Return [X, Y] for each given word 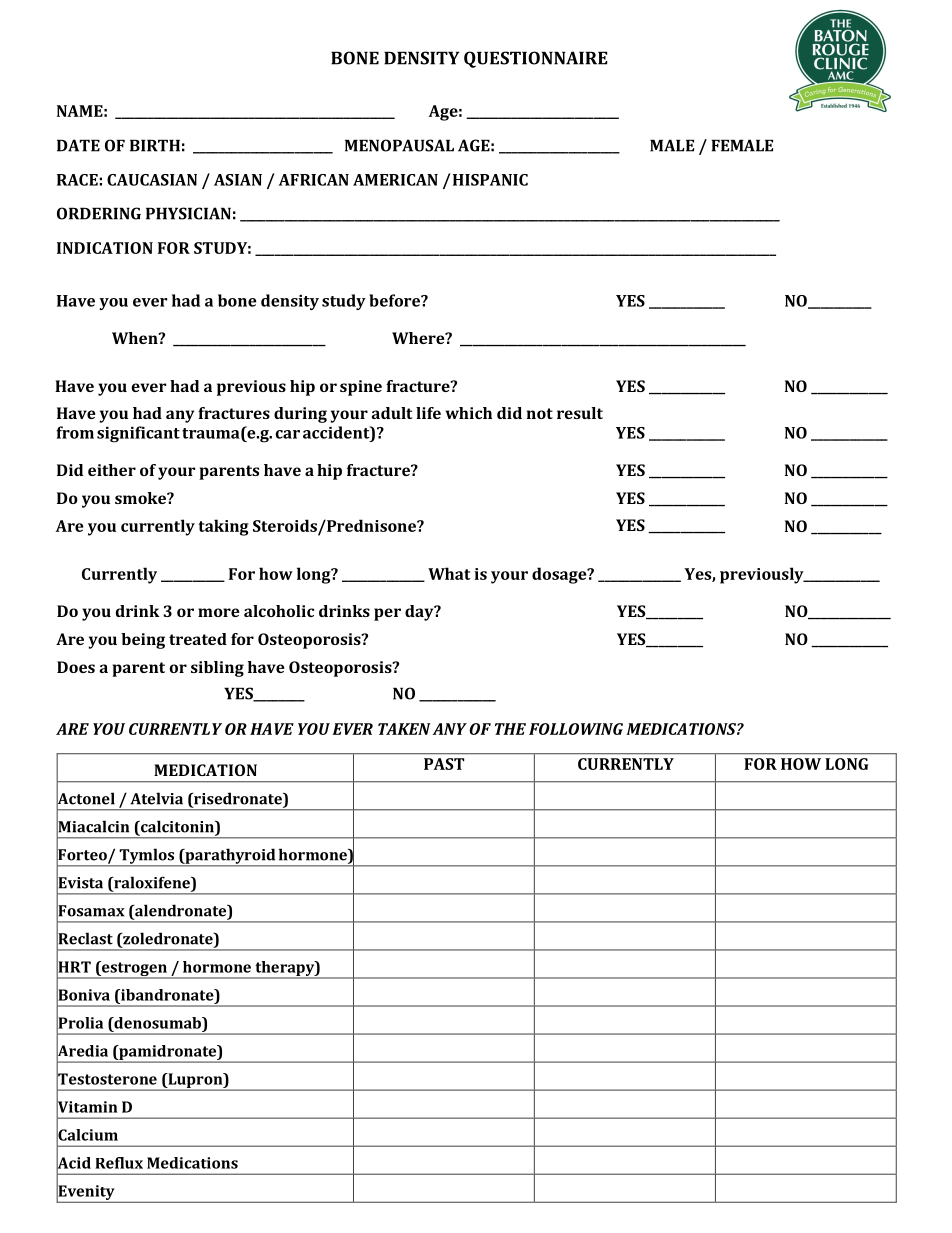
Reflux [119, 1163]
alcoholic [279, 611]
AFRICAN [314, 180]
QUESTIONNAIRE [536, 59]
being [143, 641]
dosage [560, 575]
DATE [78, 145]
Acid [73, 1163]
